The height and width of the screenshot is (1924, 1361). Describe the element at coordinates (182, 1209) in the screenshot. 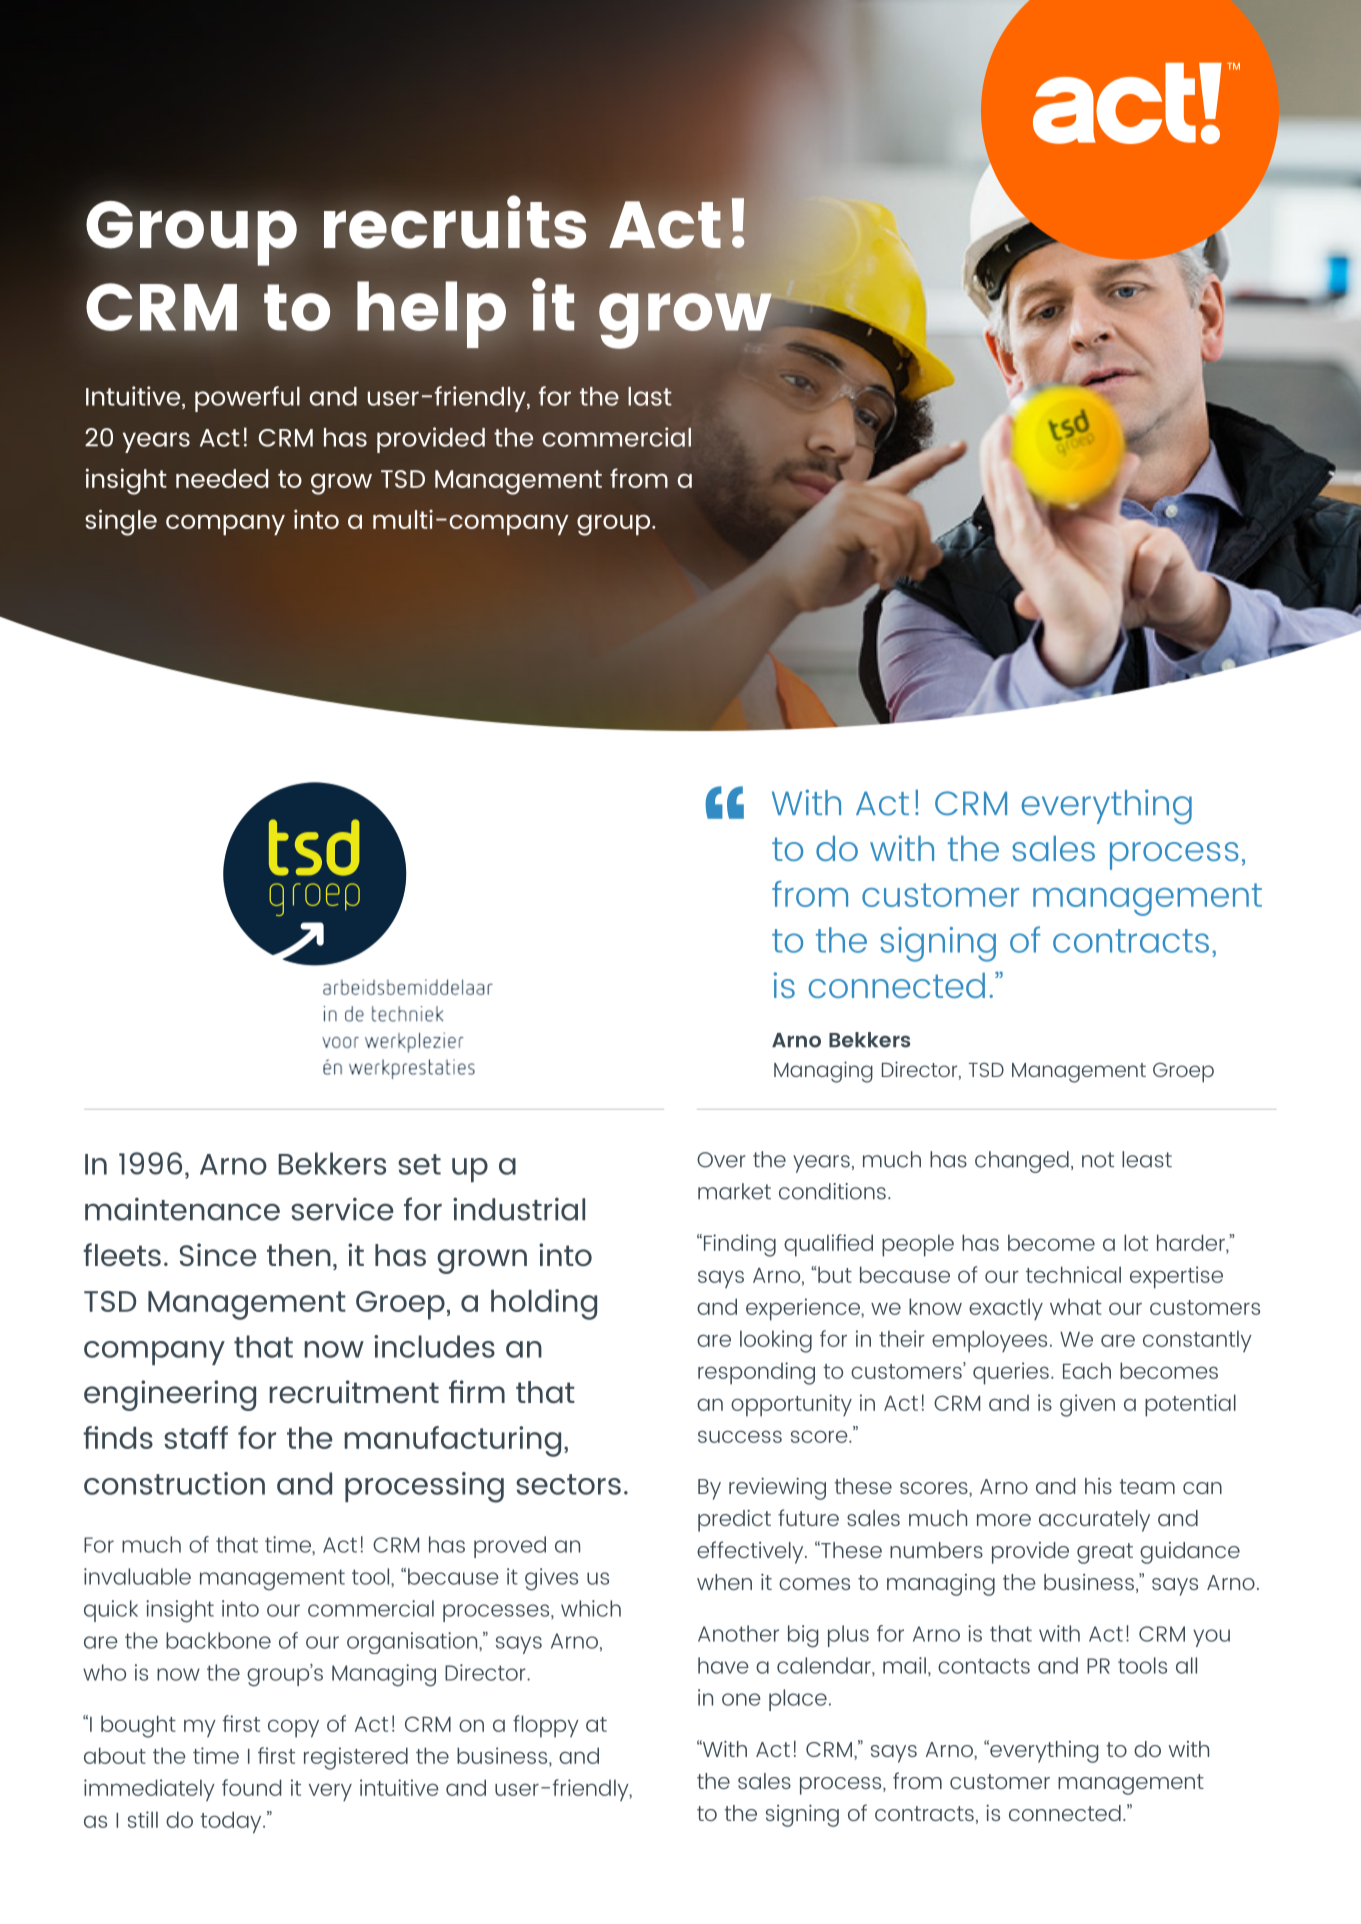

I see `maintenance` at that location.
